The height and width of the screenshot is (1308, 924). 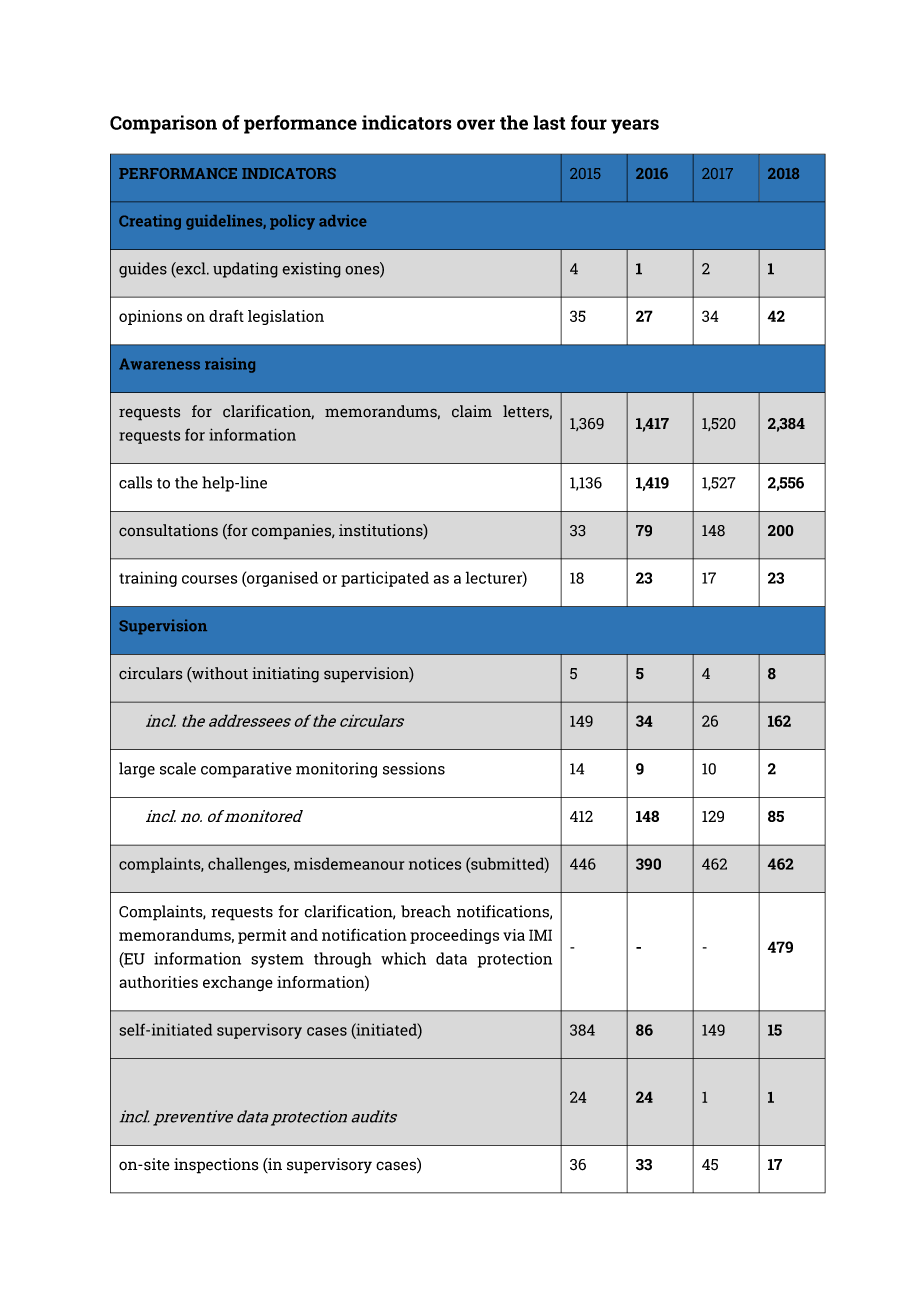 I want to click on inspections, so click(x=216, y=1166).
